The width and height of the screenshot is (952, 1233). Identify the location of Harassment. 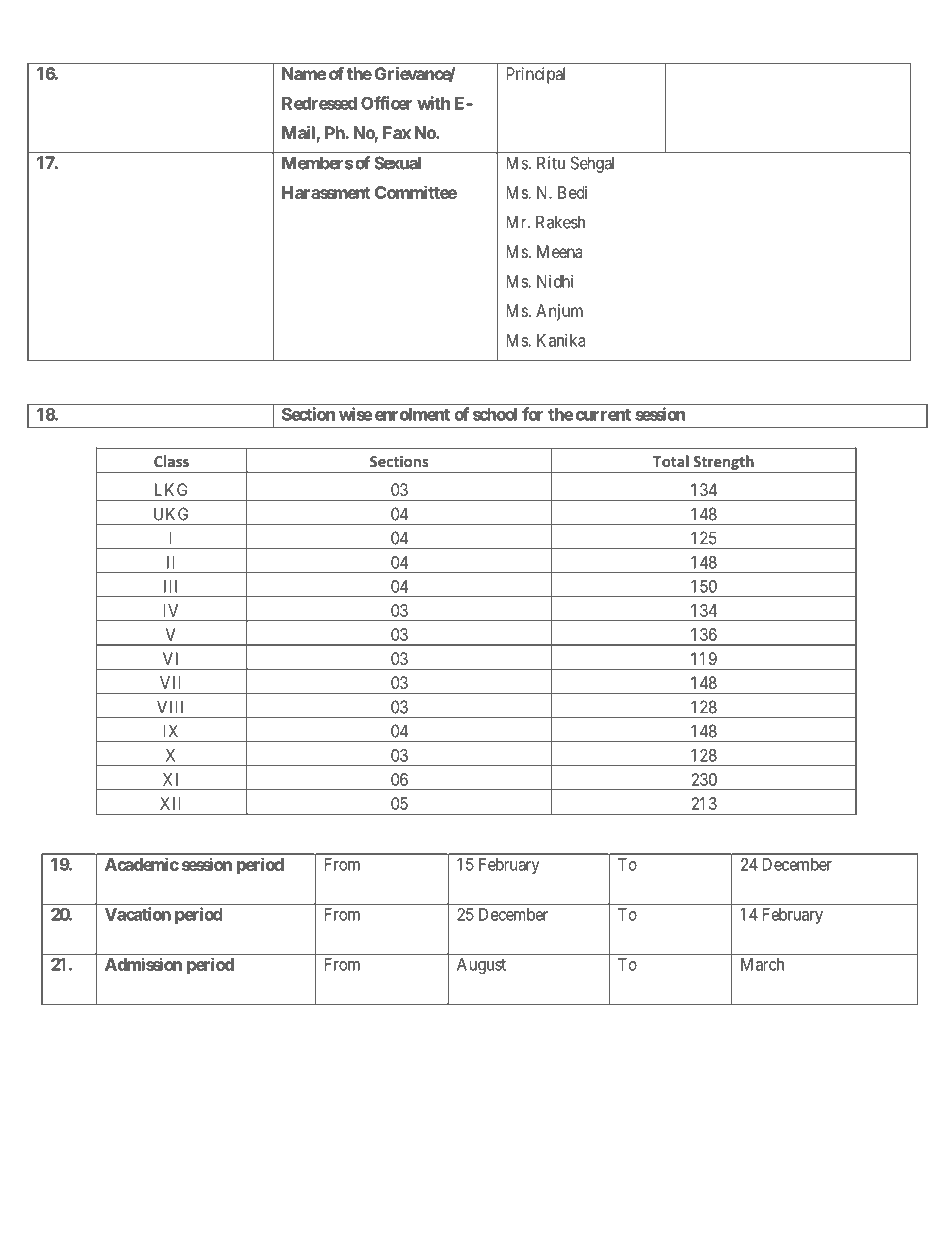
(326, 192).
